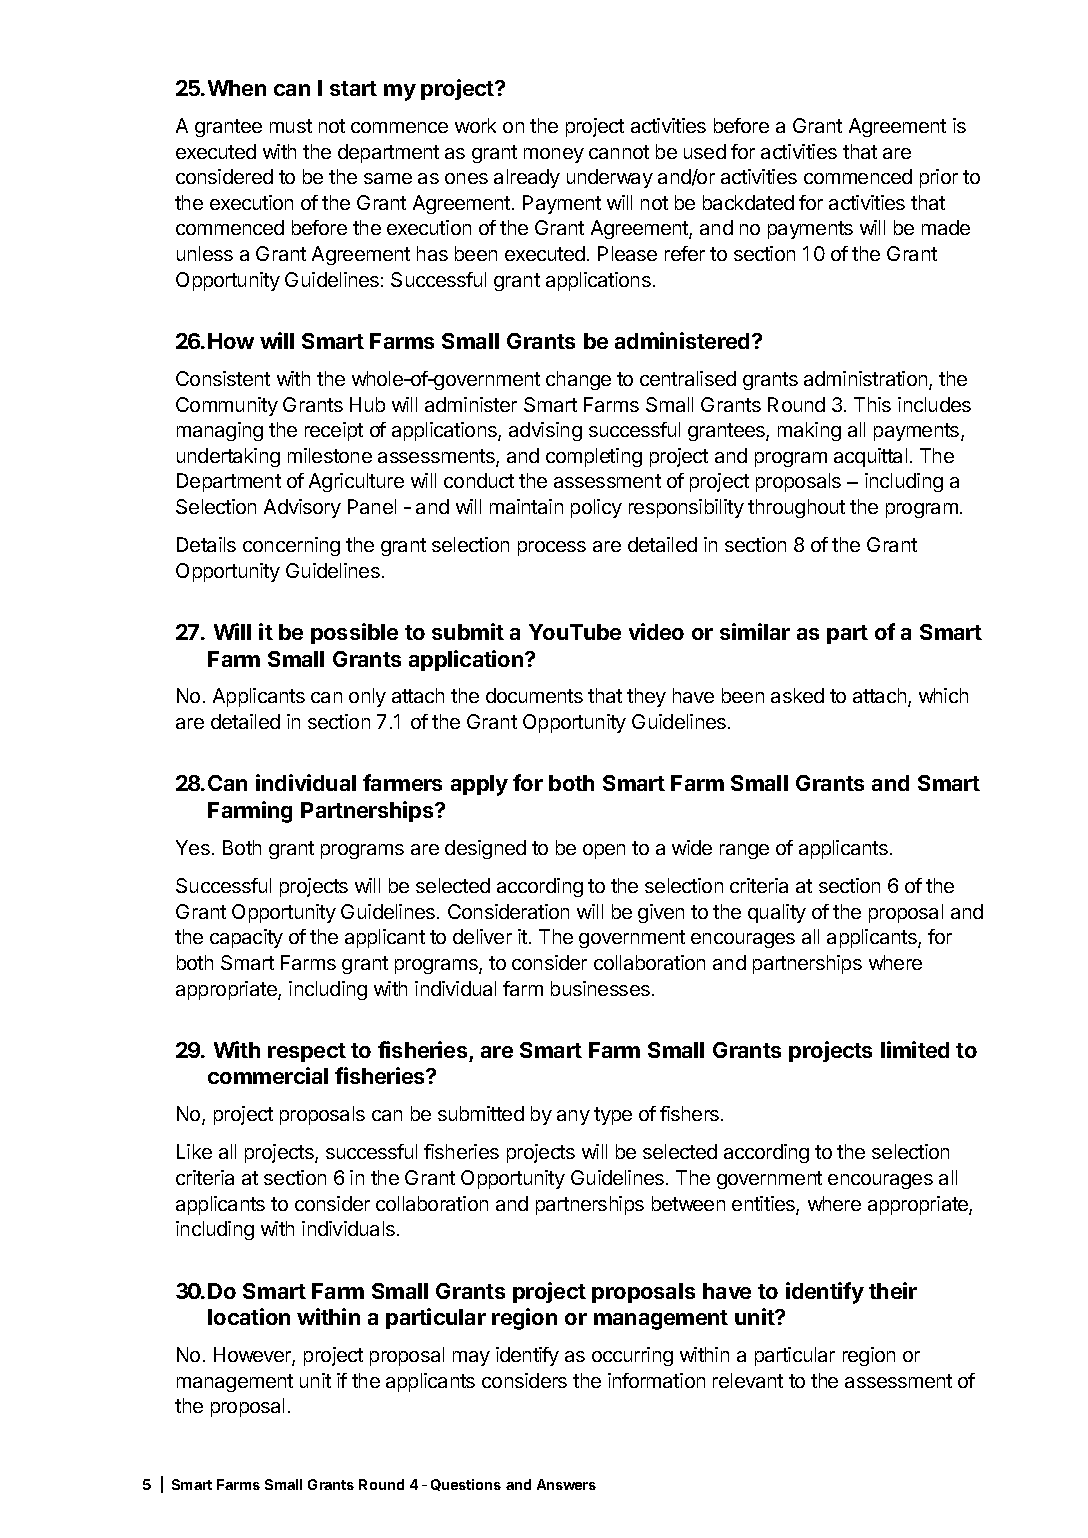 The height and width of the document is (1538, 1088). I want to click on relevant, so click(748, 1380).
